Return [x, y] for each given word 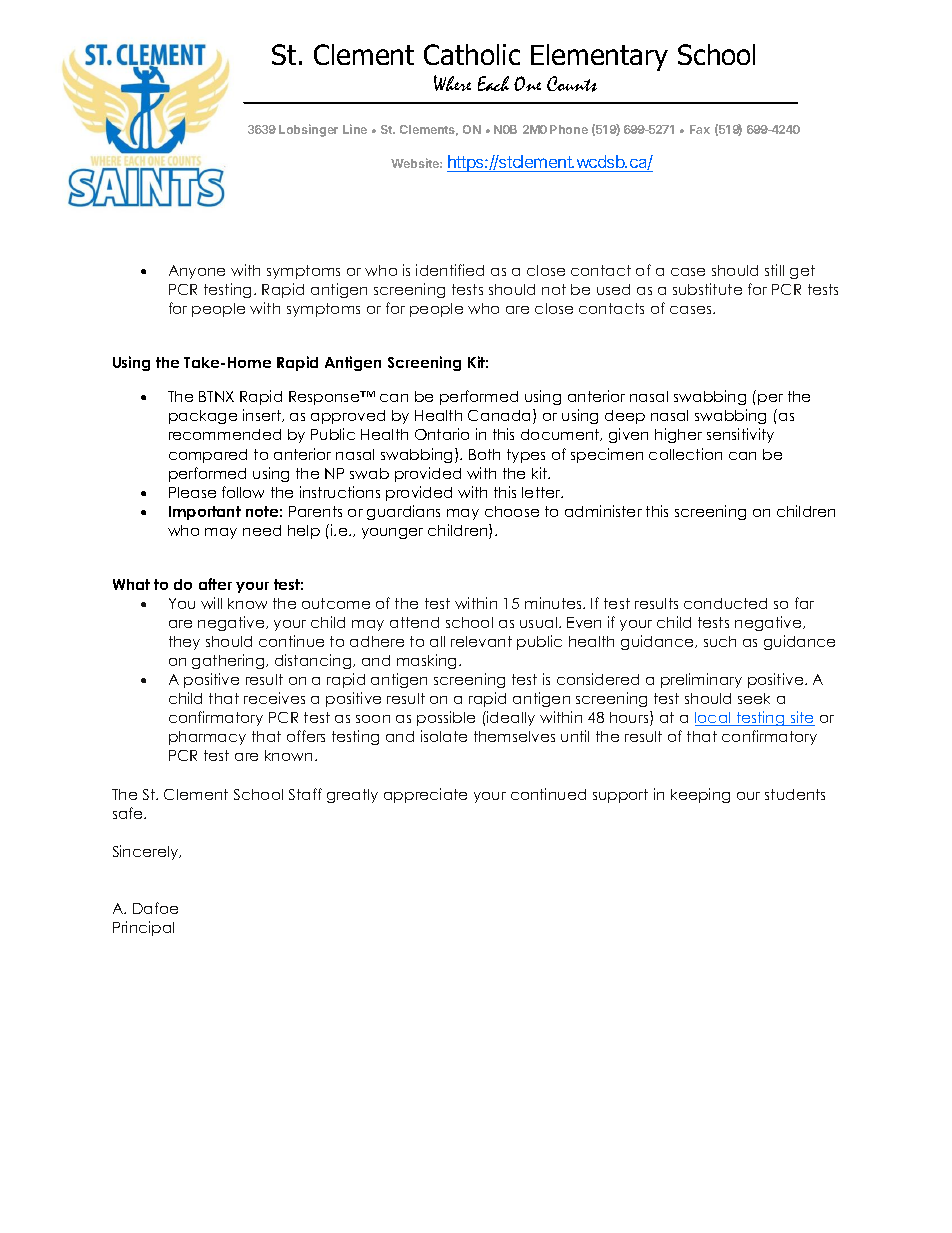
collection [685, 454]
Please [192, 492]
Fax [700, 129]
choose [512, 511]
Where [452, 83]
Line [355, 129]
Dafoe [155, 908]
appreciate [425, 795]
